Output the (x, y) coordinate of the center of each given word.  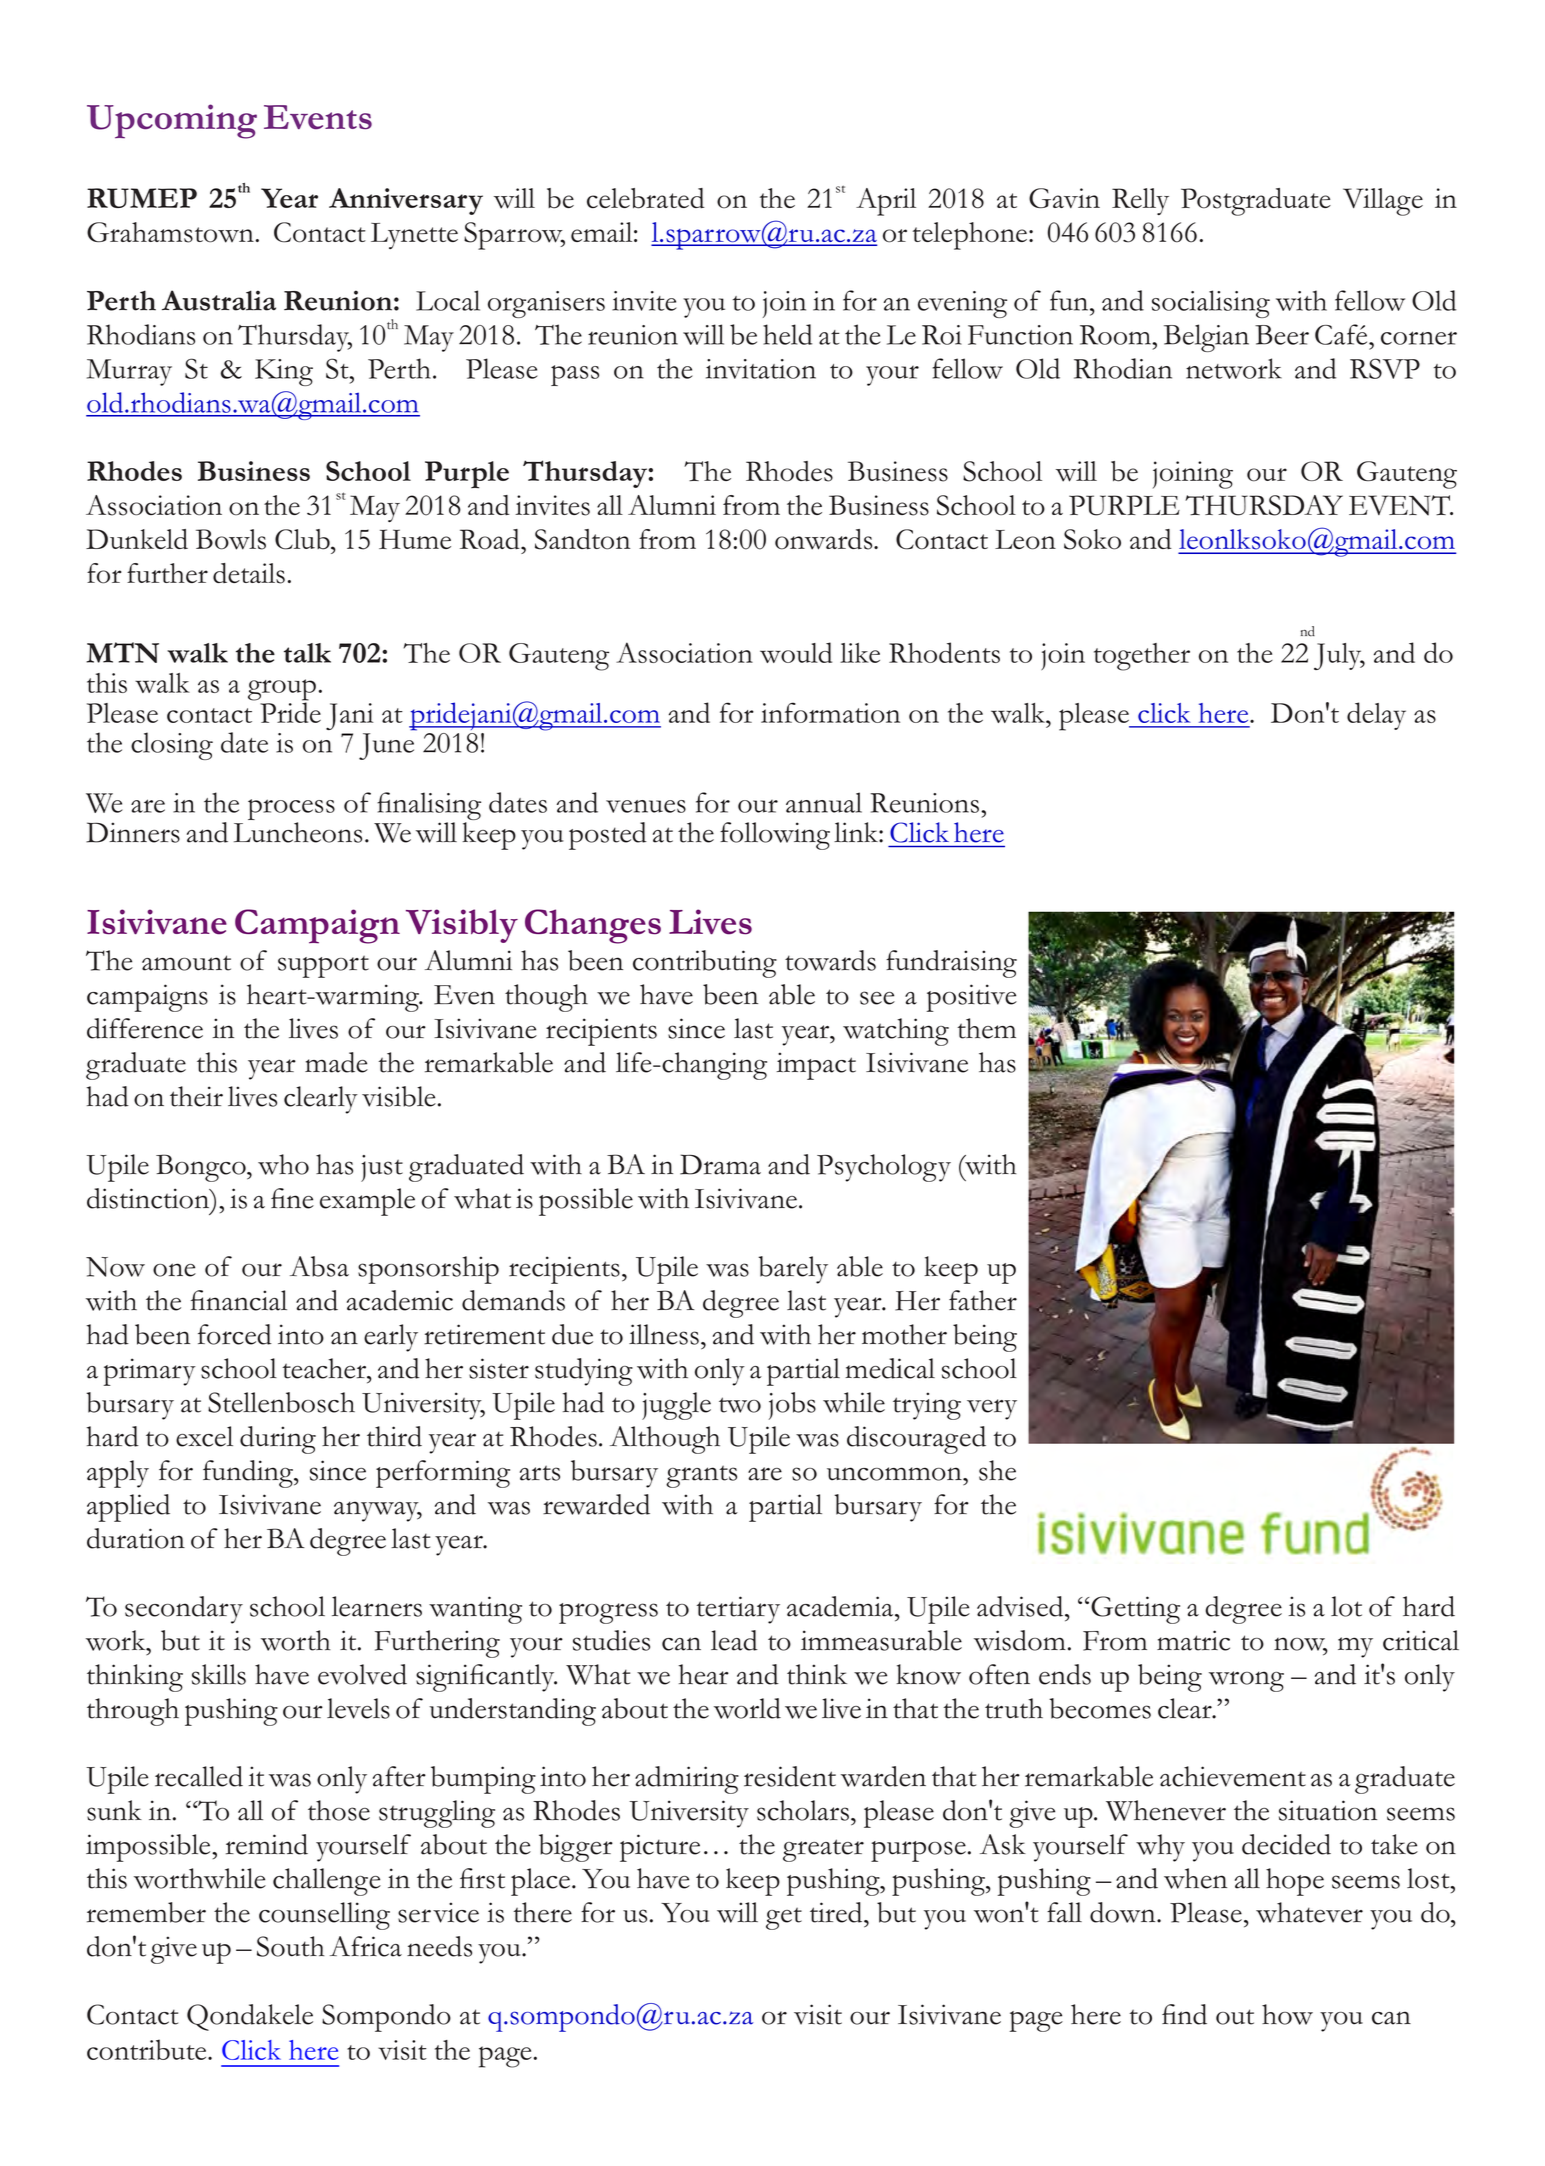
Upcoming (172, 121)
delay (1376, 716)
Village (1383, 202)
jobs (792, 1406)
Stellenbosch (281, 1402)
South (291, 1946)
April (886, 202)
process (291, 809)
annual (824, 802)
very (992, 1409)
